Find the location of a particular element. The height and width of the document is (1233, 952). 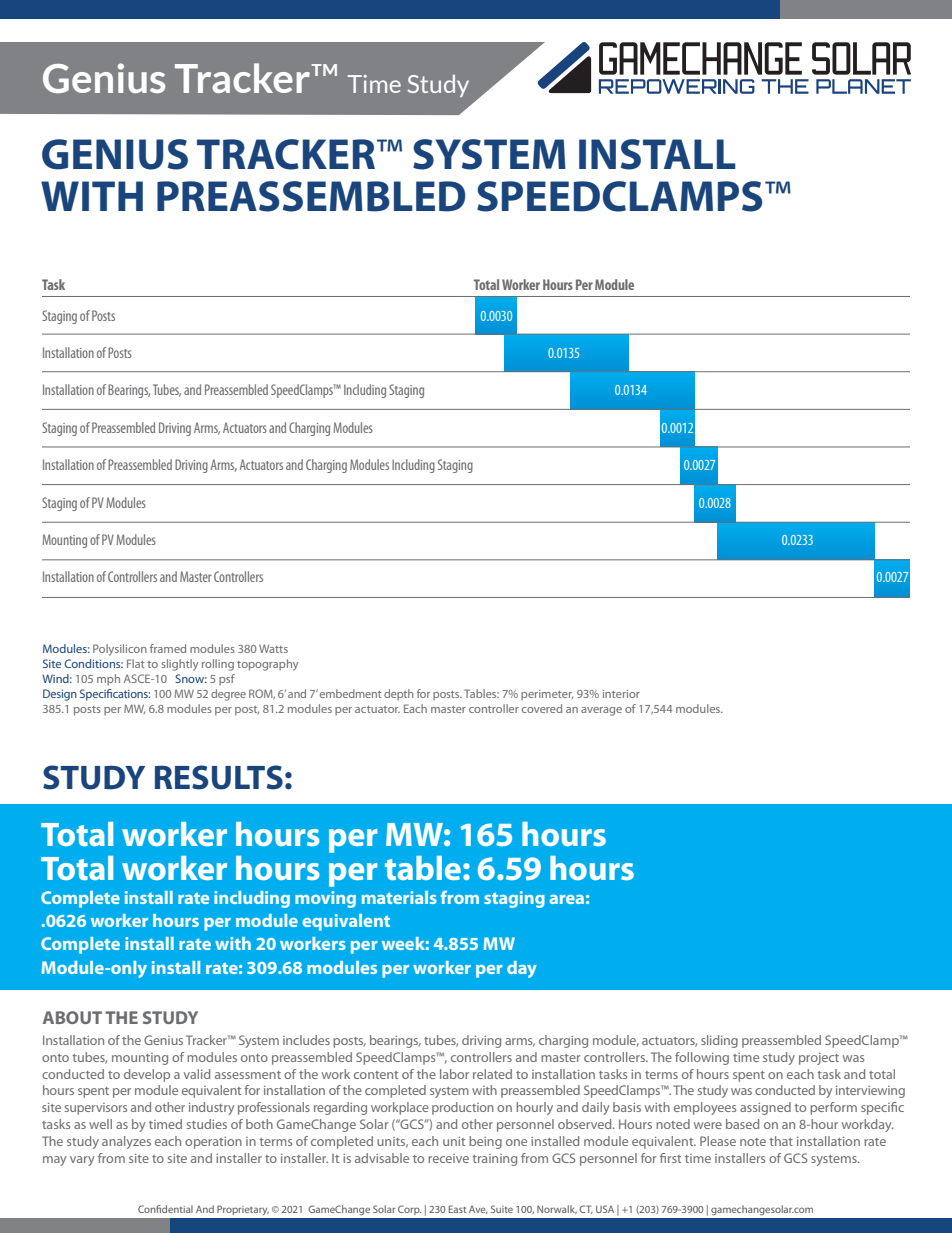

depth is located at coordinates (398, 694).
